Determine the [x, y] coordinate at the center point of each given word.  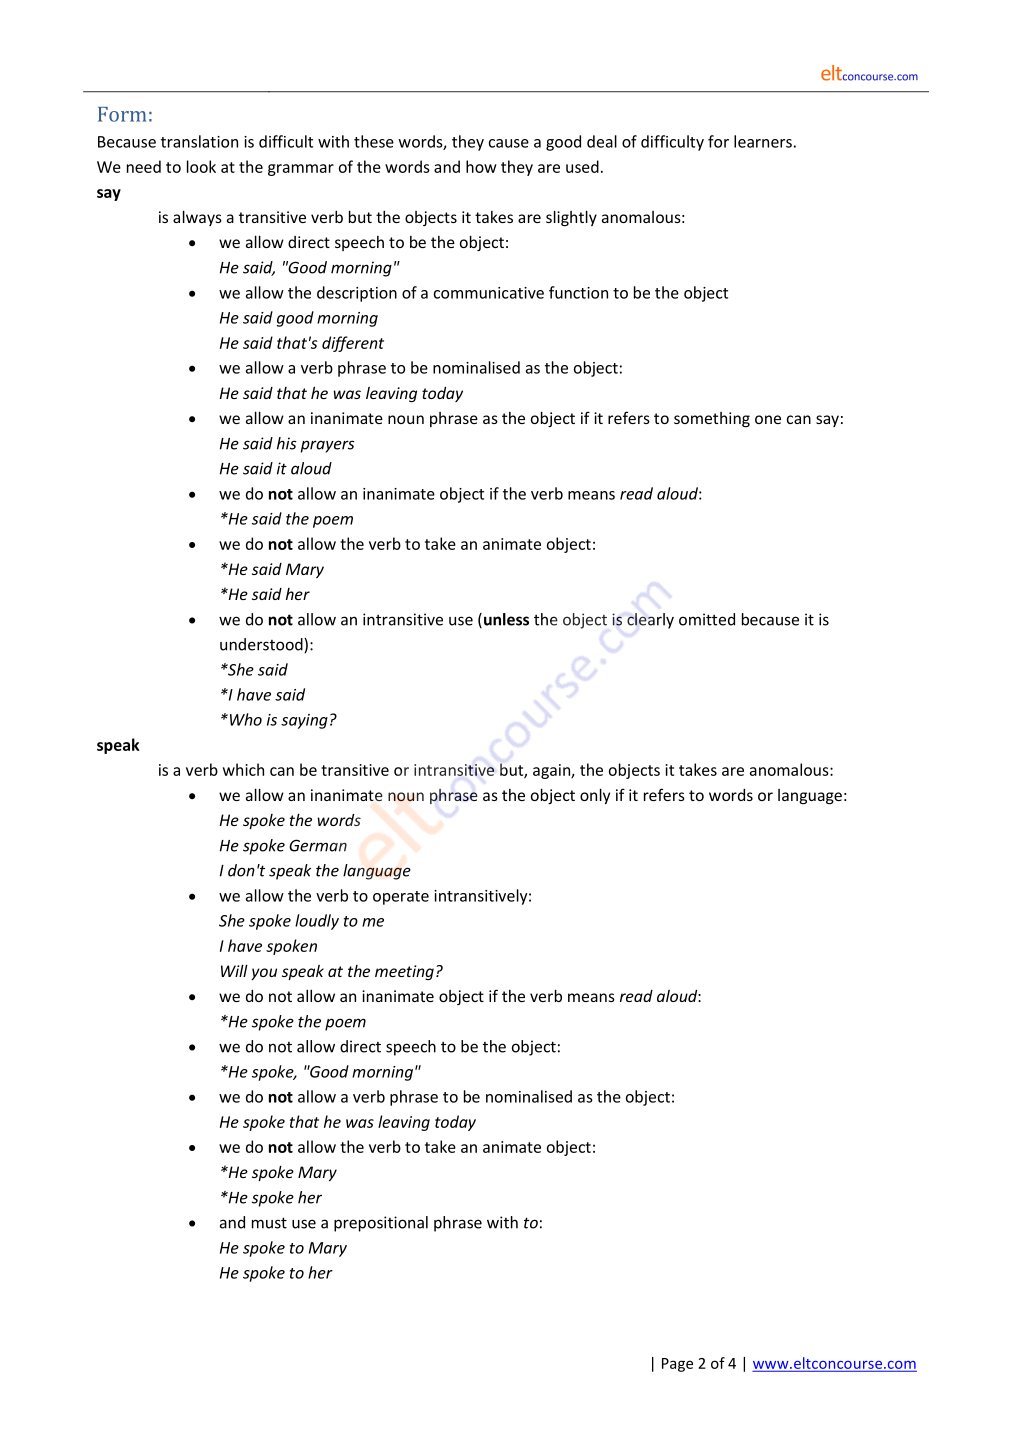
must [269, 1223]
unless [506, 619]
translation [199, 141]
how [481, 166]
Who [244, 719]
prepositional [381, 1224]
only [595, 796]
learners [763, 141]
